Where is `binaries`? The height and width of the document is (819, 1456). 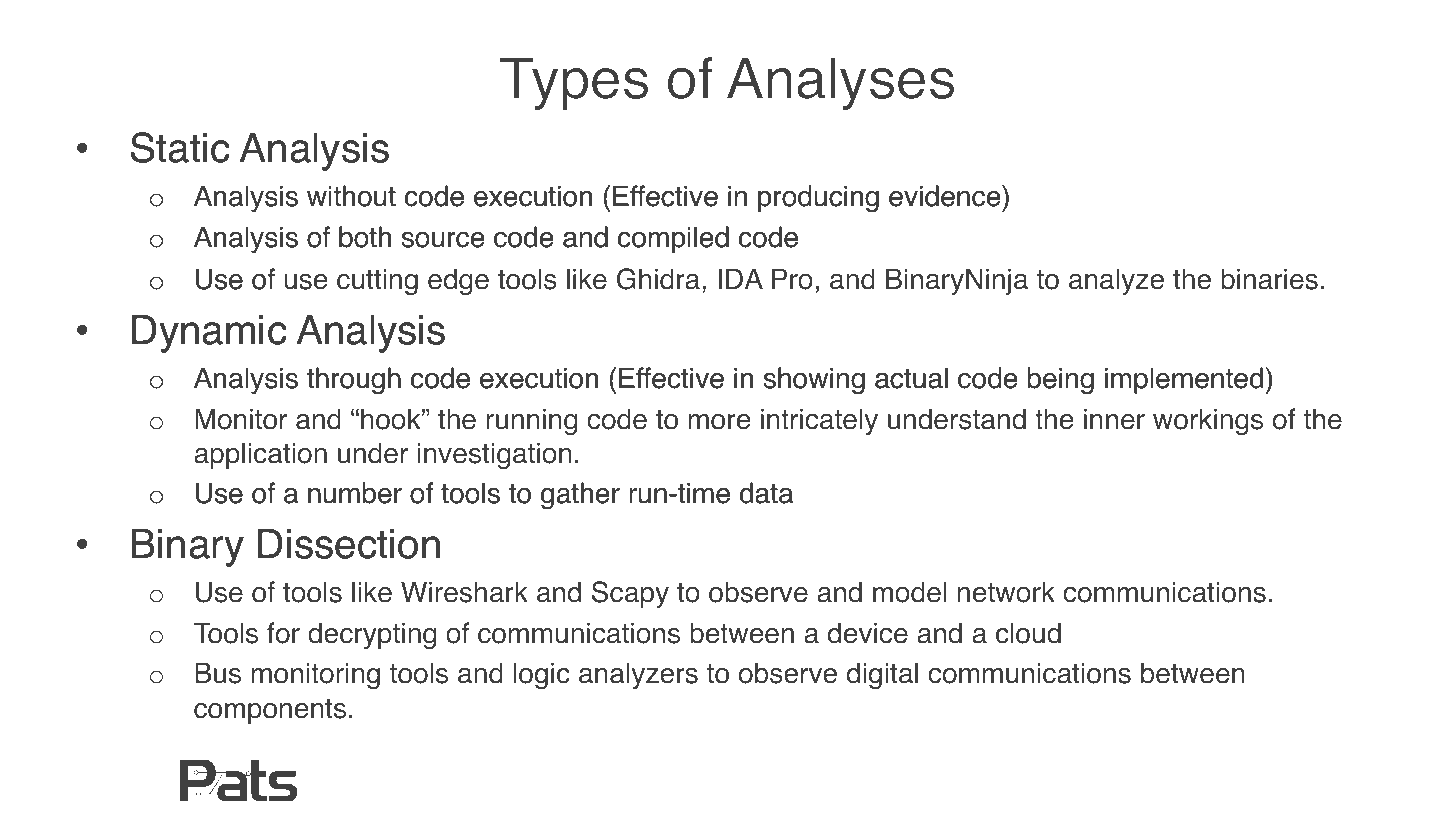 binaries is located at coordinates (1269, 279).
